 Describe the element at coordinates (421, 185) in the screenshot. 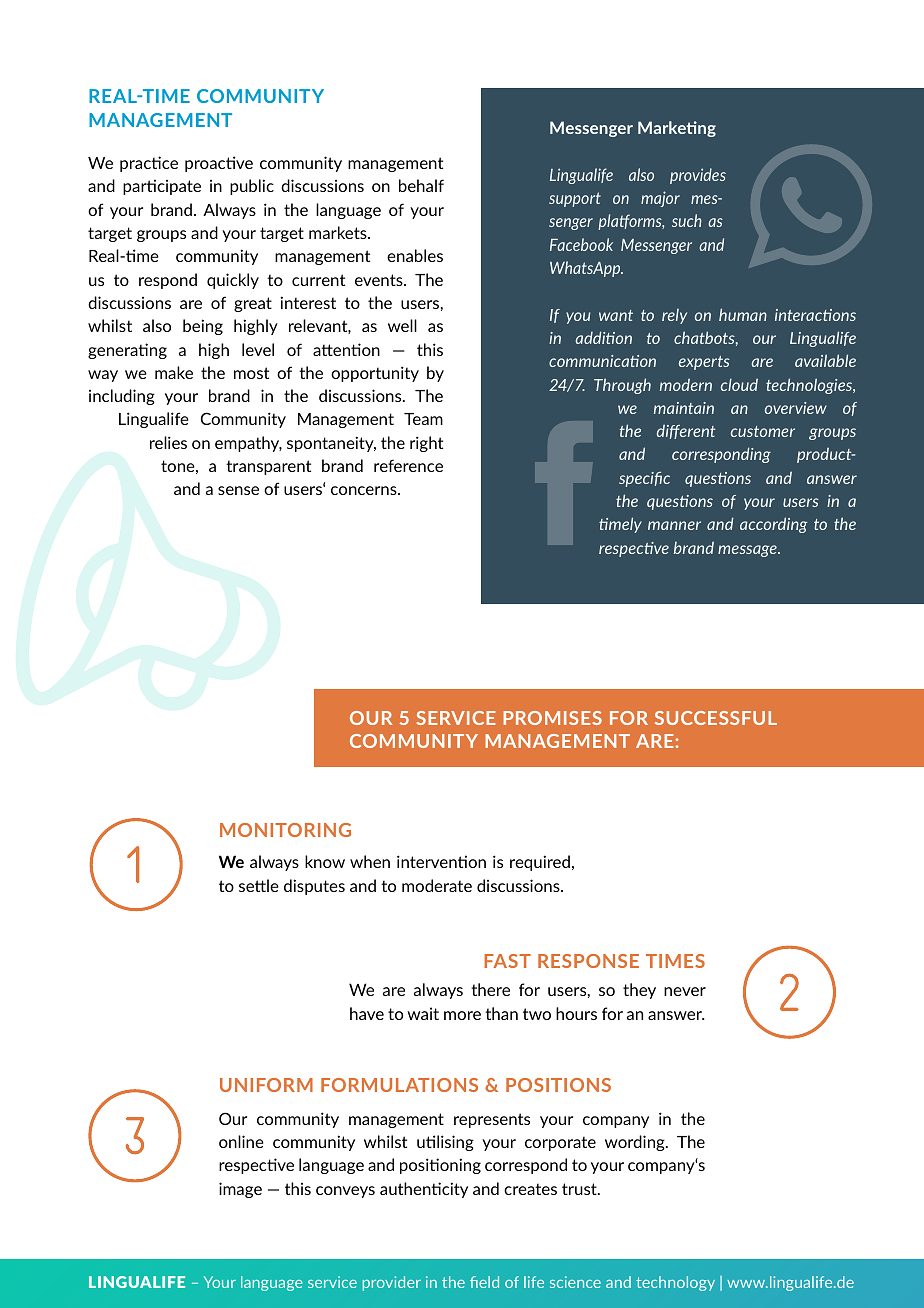

I see `behalf` at that location.
